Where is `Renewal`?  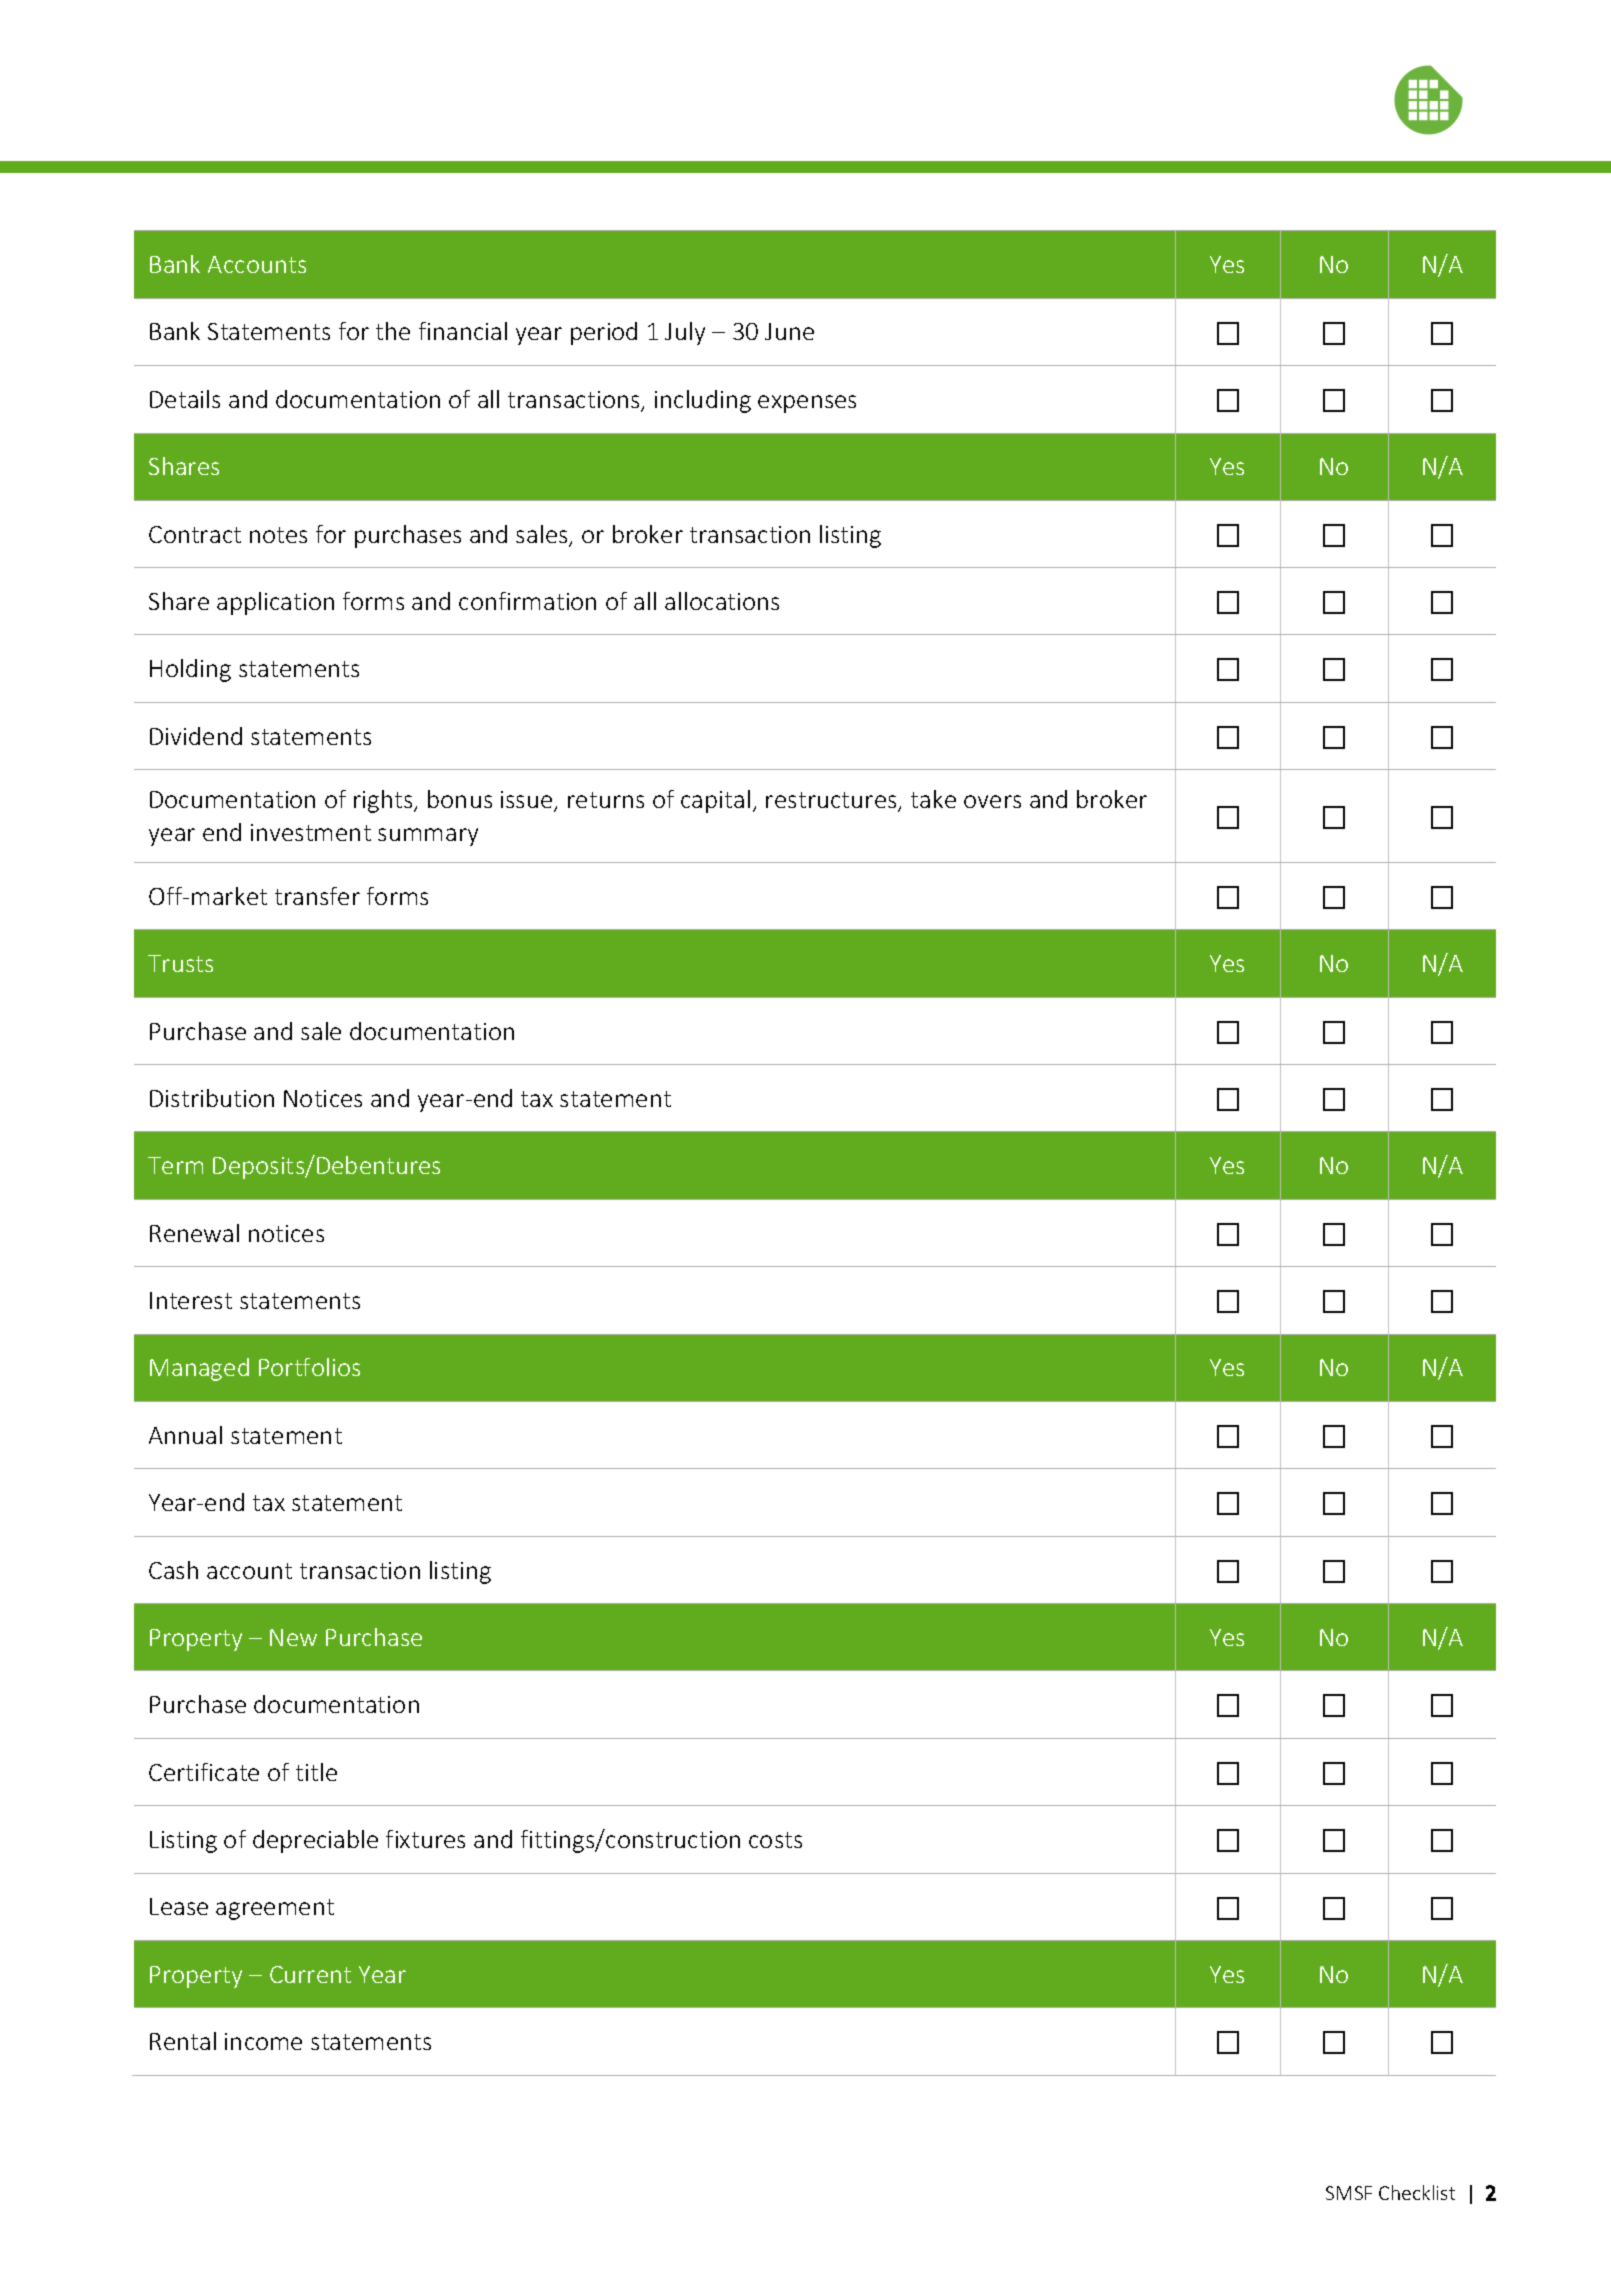 Renewal is located at coordinates (194, 1233).
